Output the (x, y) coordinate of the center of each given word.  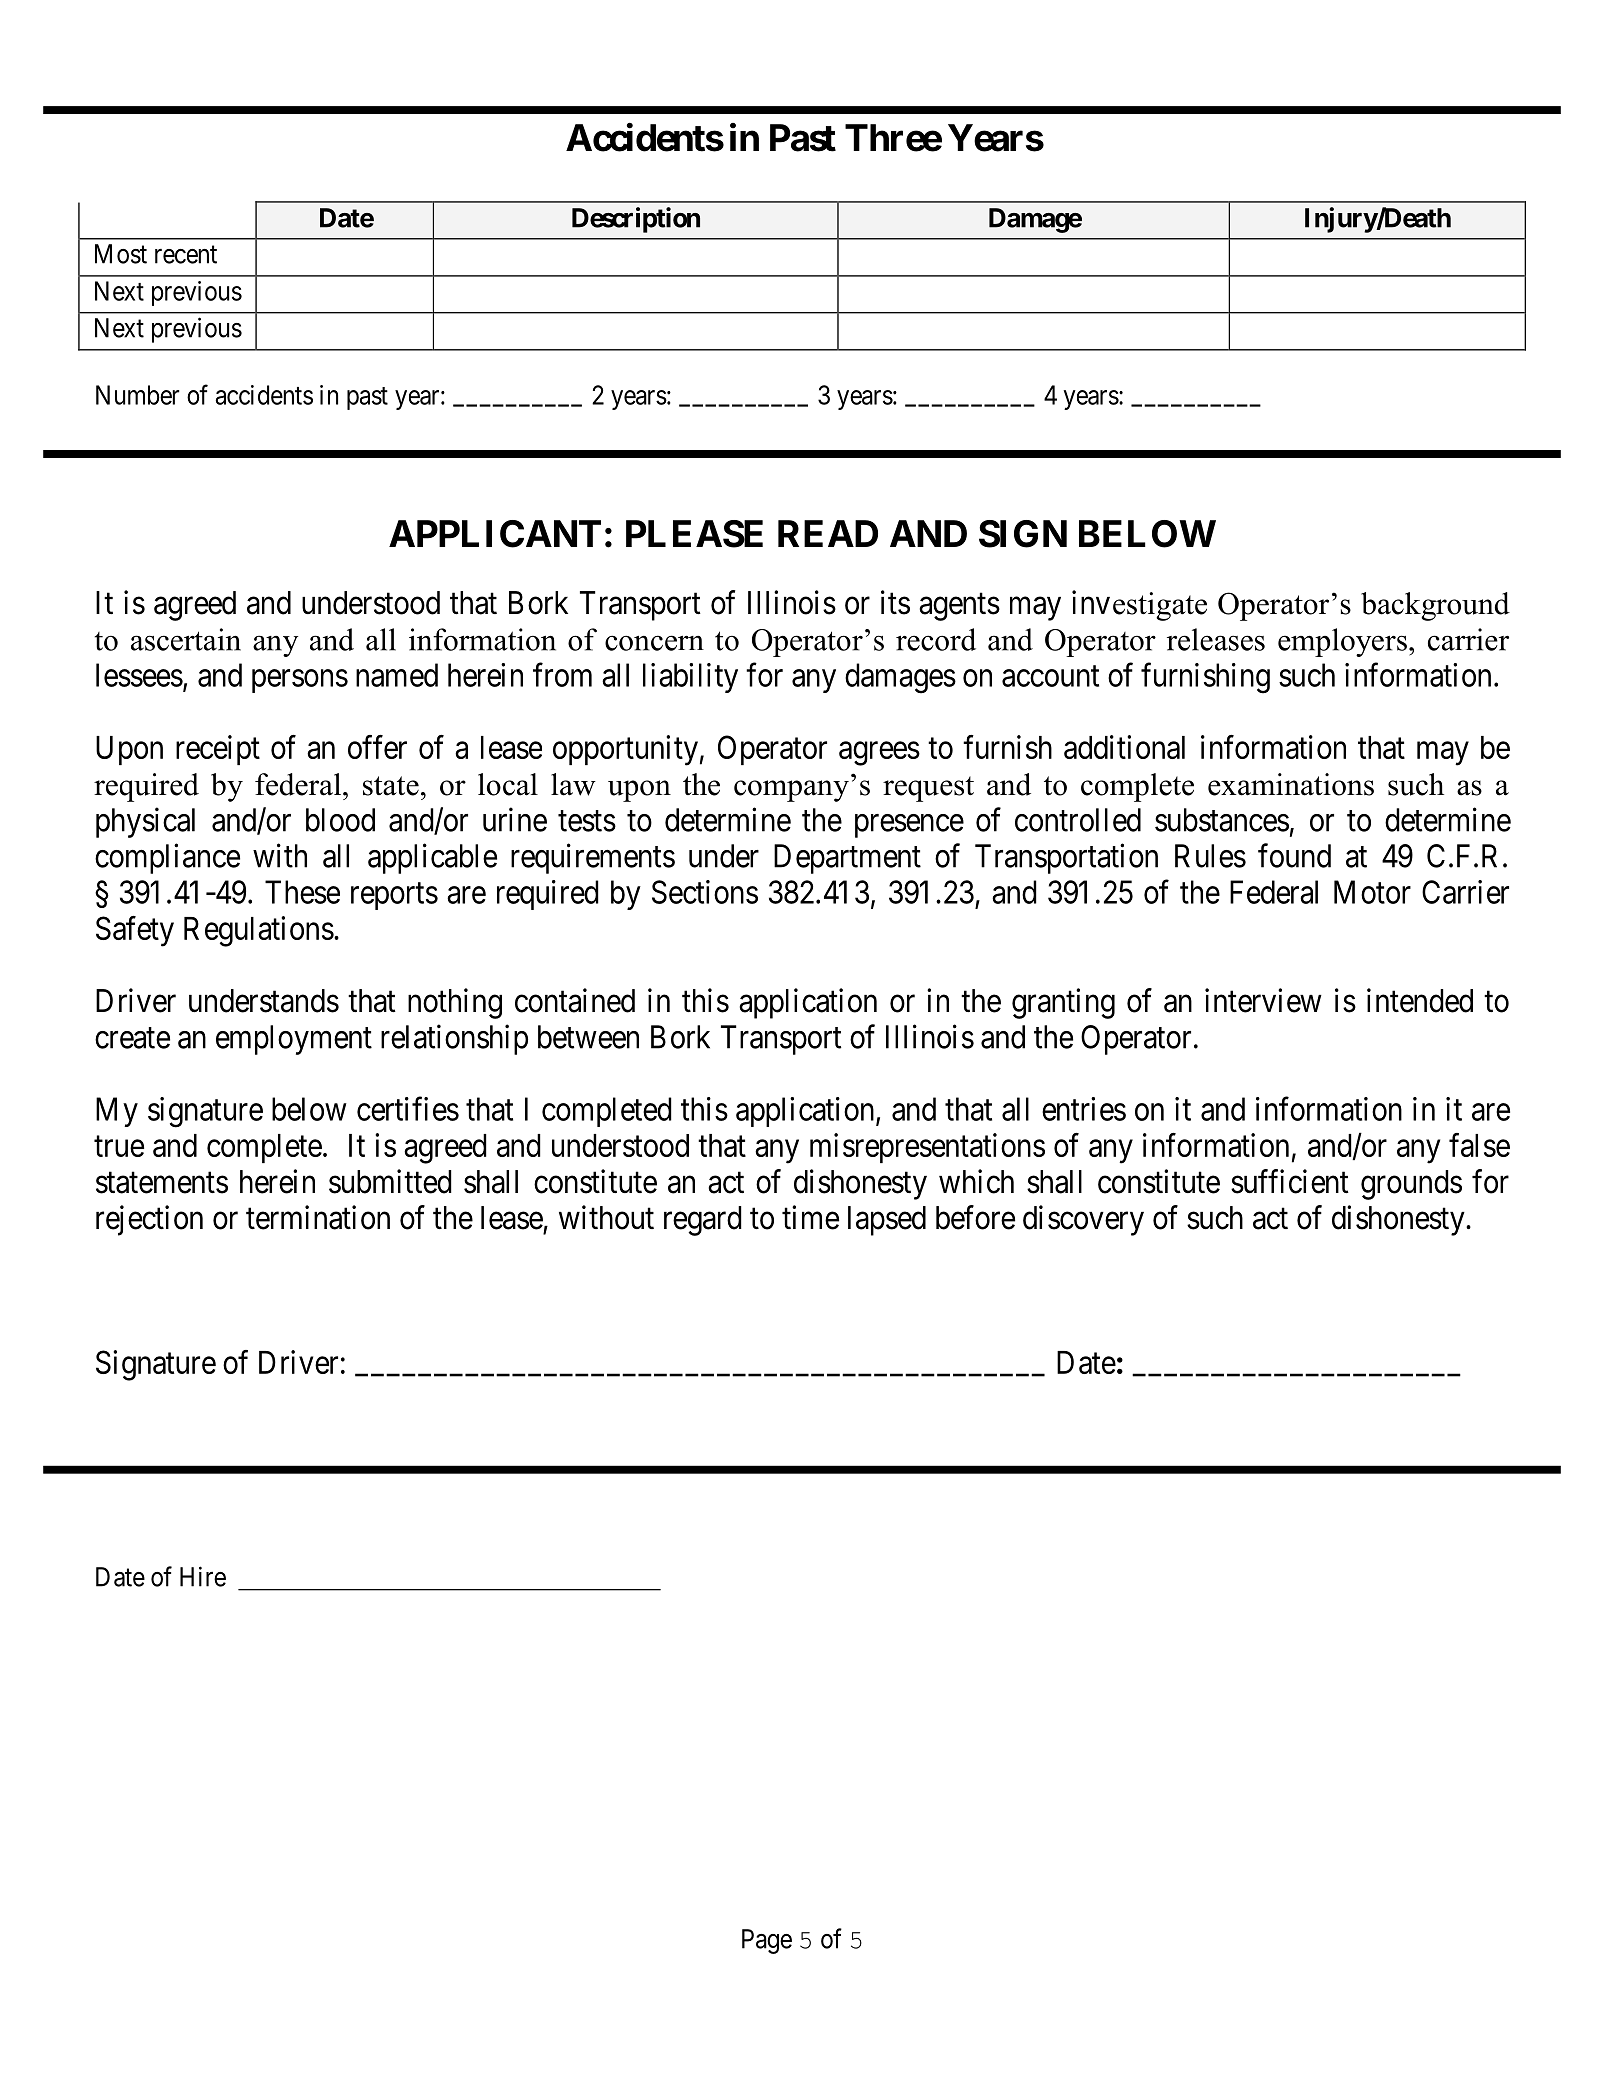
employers (1342, 642)
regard (703, 1221)
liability (690, 678)
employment (294, 1040)
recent (186, 255)
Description (636, 220)
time (810, 1217)
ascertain (186, 639)
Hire (203, 1576)
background (1435, 606)
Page (767, 1941)
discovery (1083, 1220)
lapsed (887, 1221)
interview (1263, 1000)
